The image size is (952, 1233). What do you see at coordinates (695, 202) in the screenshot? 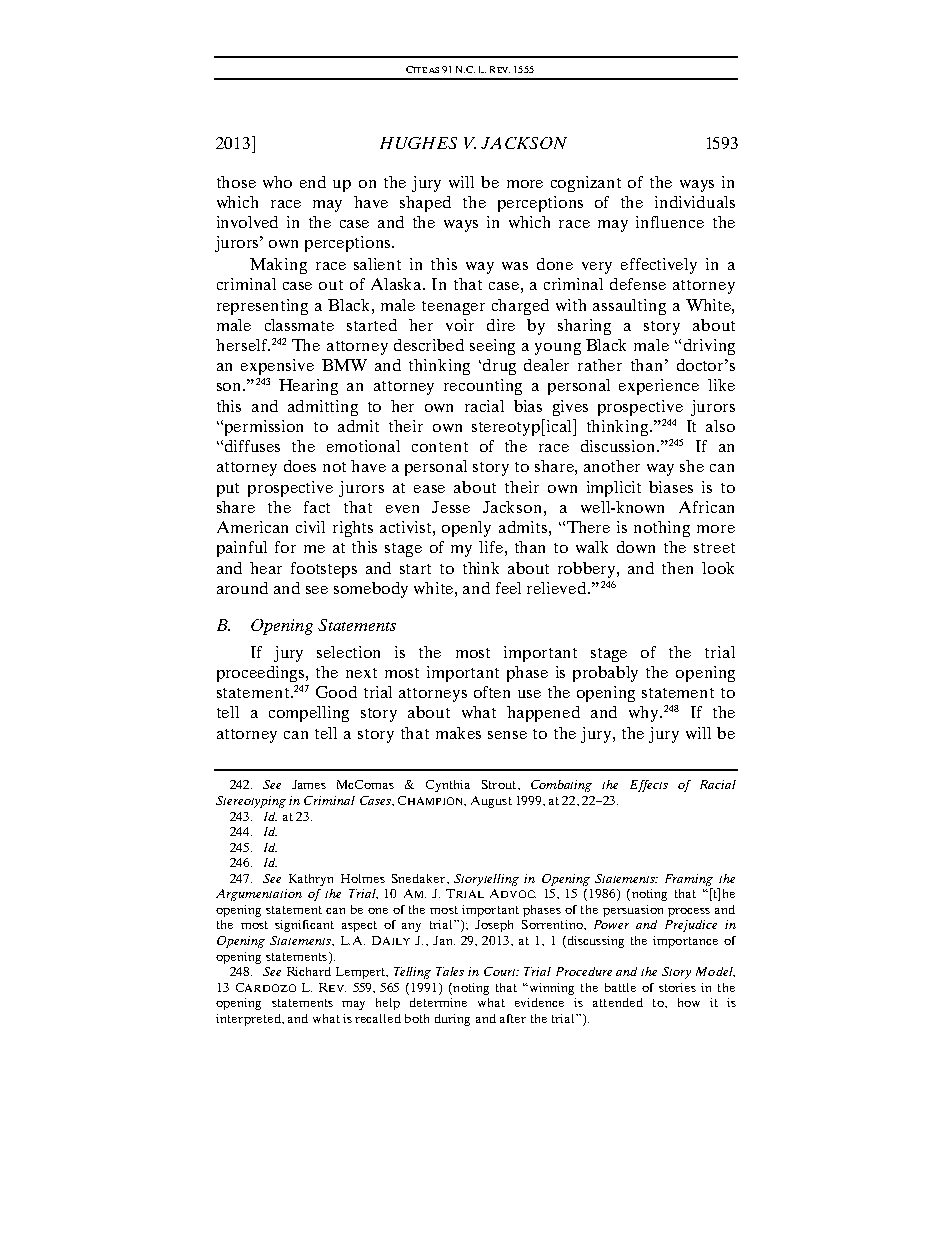
I see `individuals` at bounding box center [695, 202].
